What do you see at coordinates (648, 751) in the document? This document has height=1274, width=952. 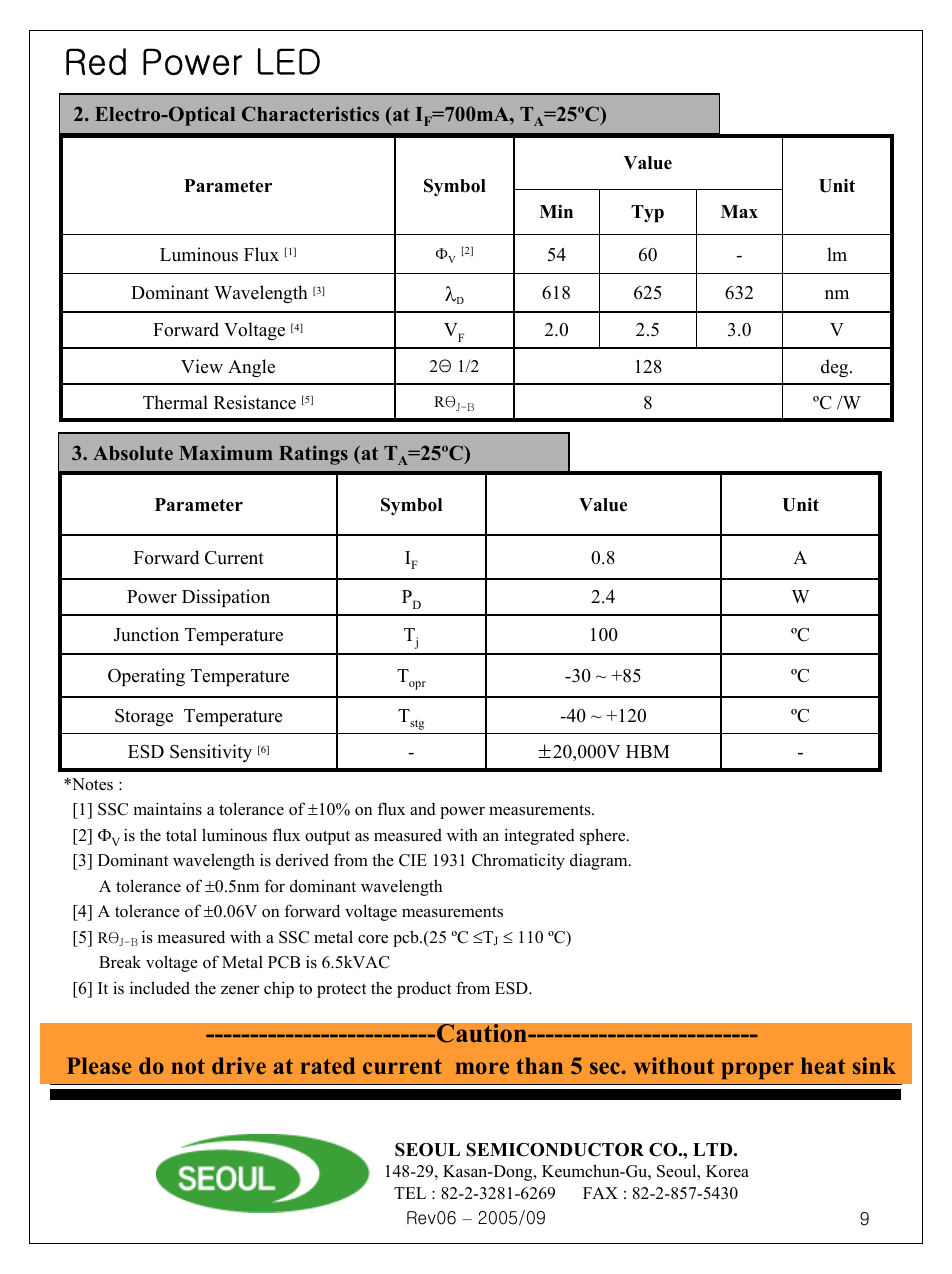 I see `HBM` at bounding box center [648, 751].
